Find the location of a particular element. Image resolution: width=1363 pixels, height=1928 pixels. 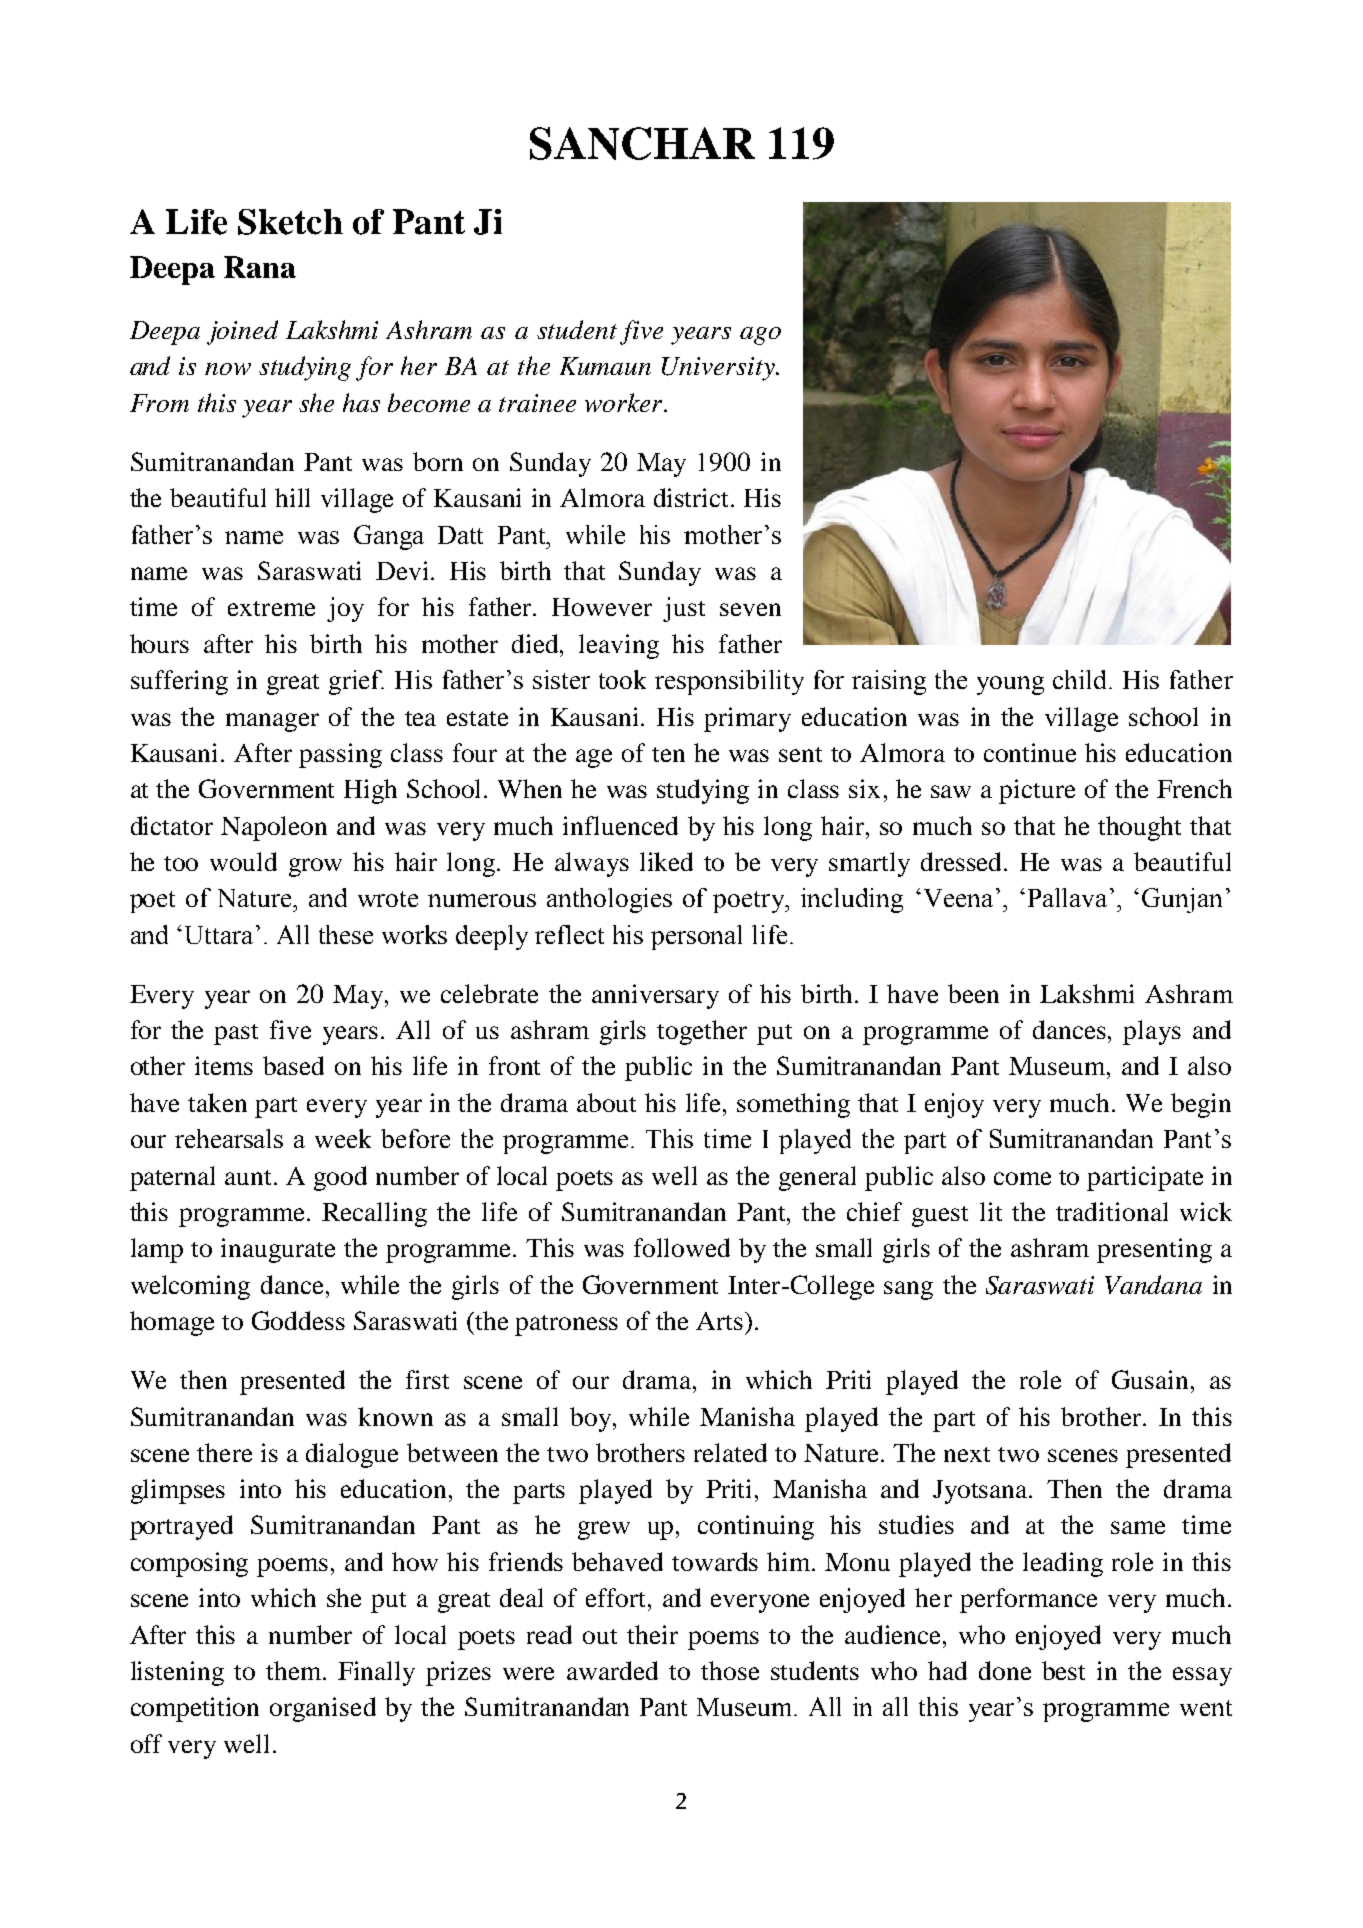

ago is located at coordinates (760, 336).
